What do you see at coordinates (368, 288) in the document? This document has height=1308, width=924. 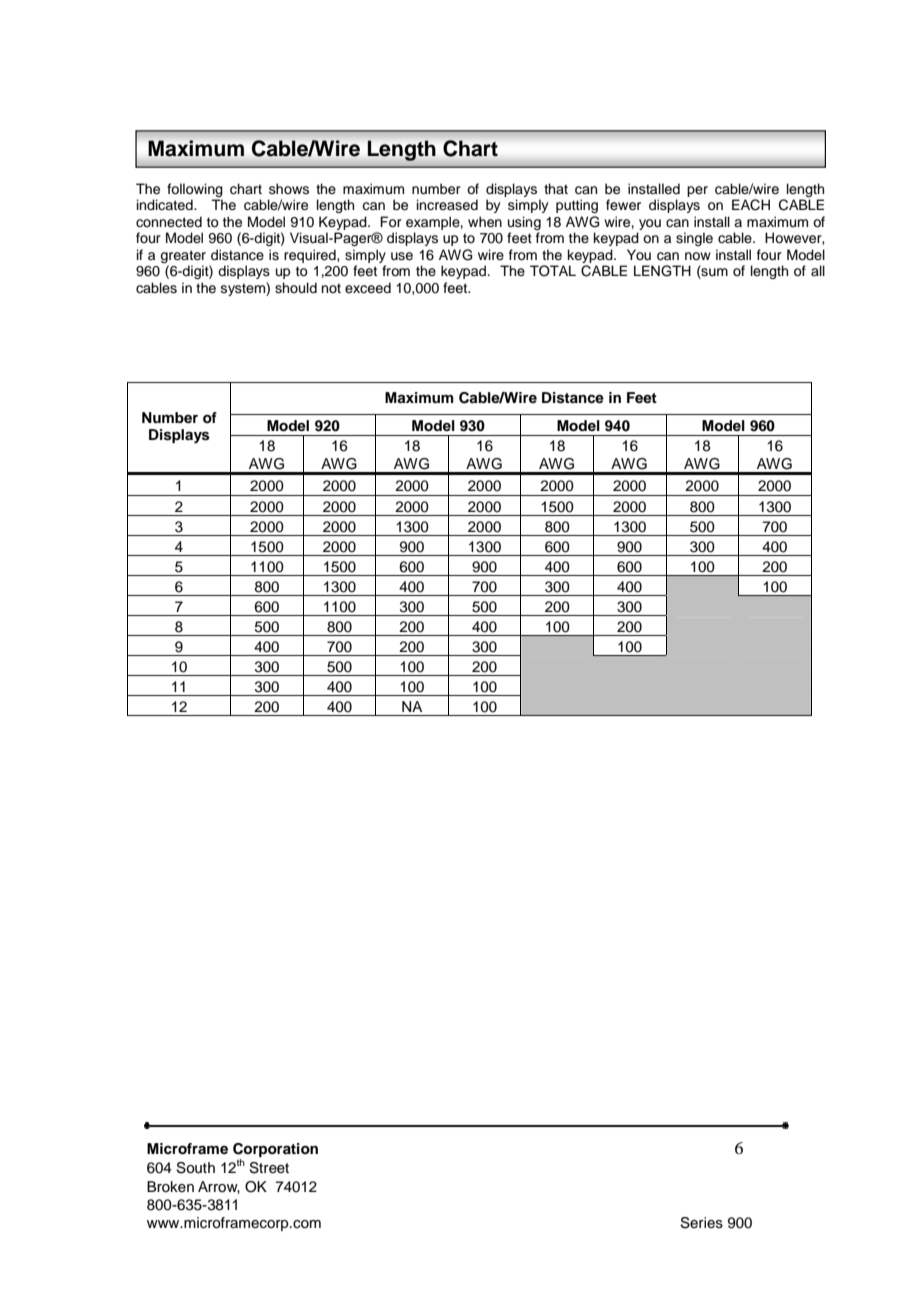 I see `exceed` at bounding box center [368, 288].
